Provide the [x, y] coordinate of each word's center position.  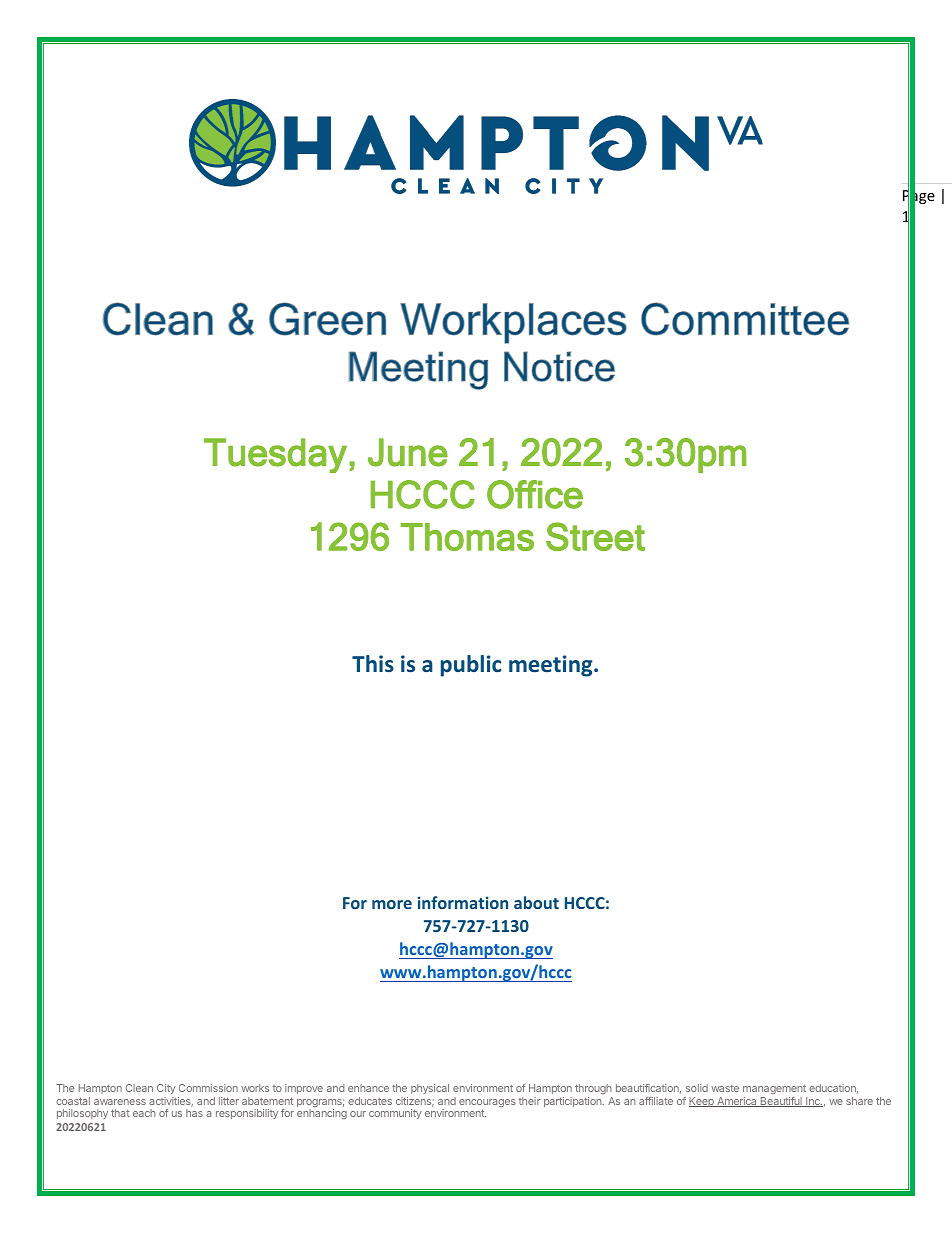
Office [535, 494]
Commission [208, 1088]
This [373, 663]
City [166, 1089]
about [536, 902]
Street [595, 536]
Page [919, 198]
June [408, 452]
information [463, 902]
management [774, 1089]
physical [430, 1089]
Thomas [467, 537]
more [392, 904]
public [471, 666]
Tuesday [275, 455]
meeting [552, 666]
